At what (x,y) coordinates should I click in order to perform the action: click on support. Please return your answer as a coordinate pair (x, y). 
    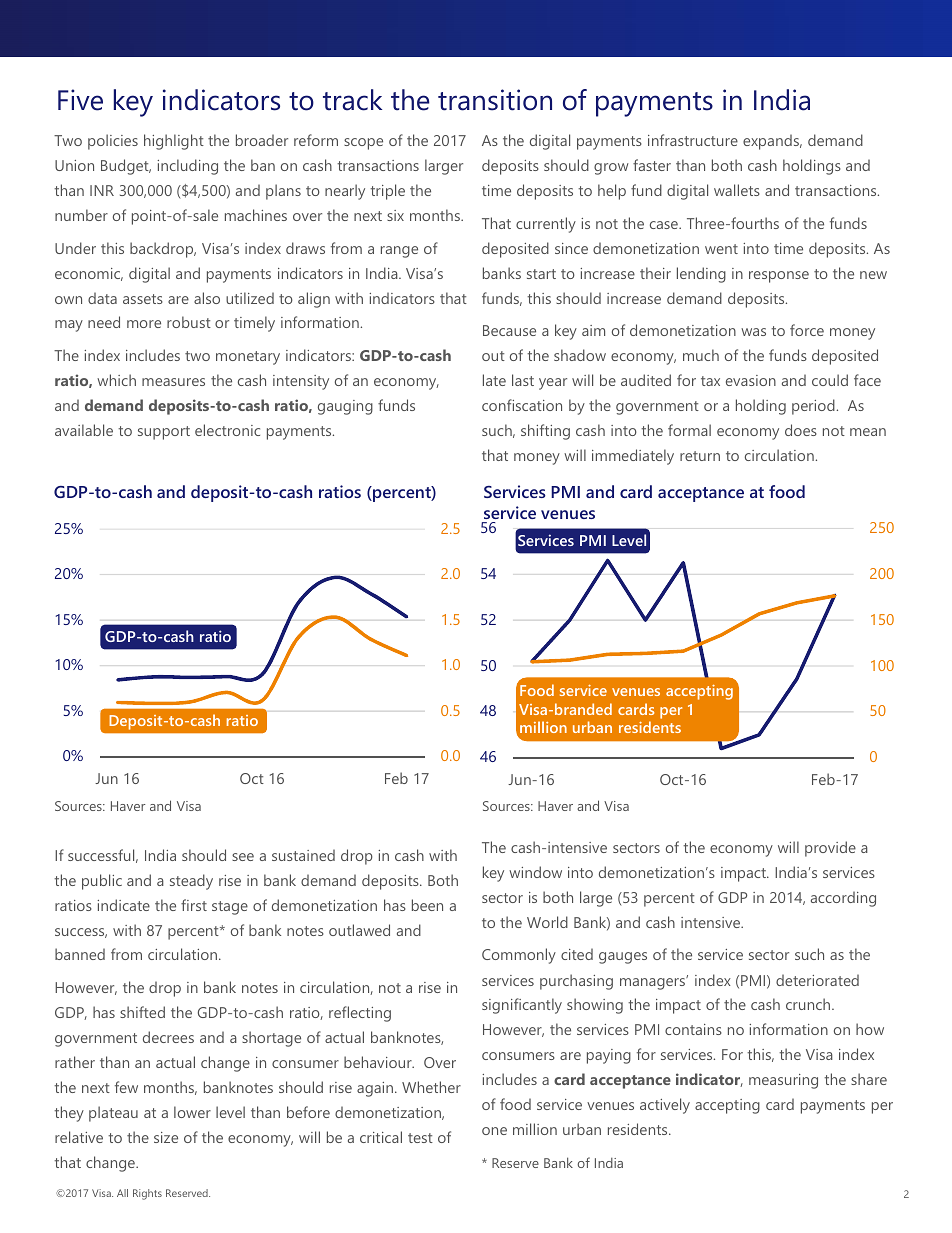
    Looking at the image, I should click on (164, 433).
